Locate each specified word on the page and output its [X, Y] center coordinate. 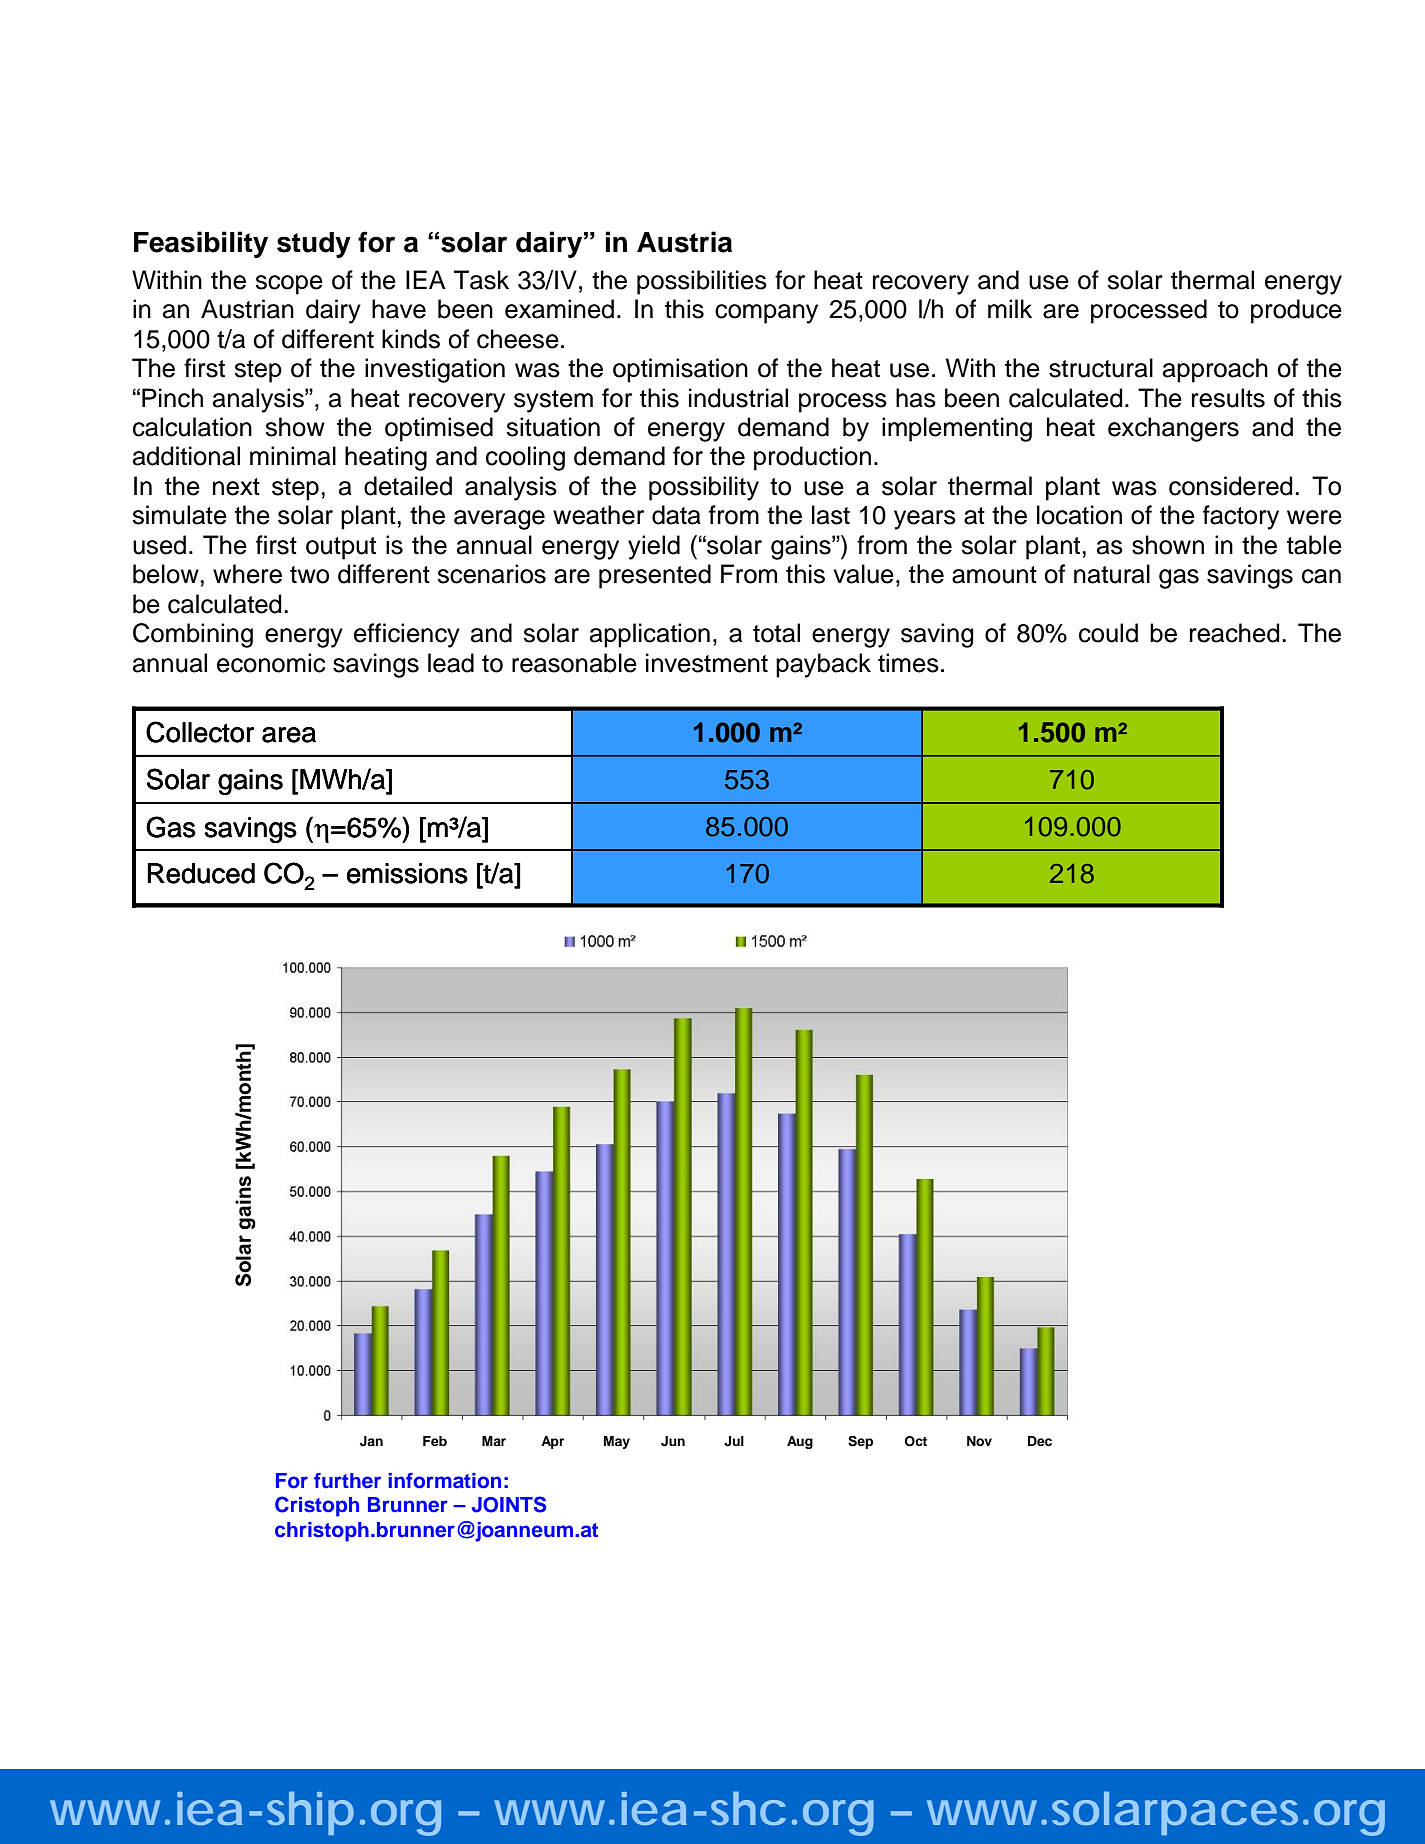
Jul [734, 1441]
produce [1296, 311]
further [347, 1481]
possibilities [702, 282]
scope [289, 285]
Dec [1040, 1441]
